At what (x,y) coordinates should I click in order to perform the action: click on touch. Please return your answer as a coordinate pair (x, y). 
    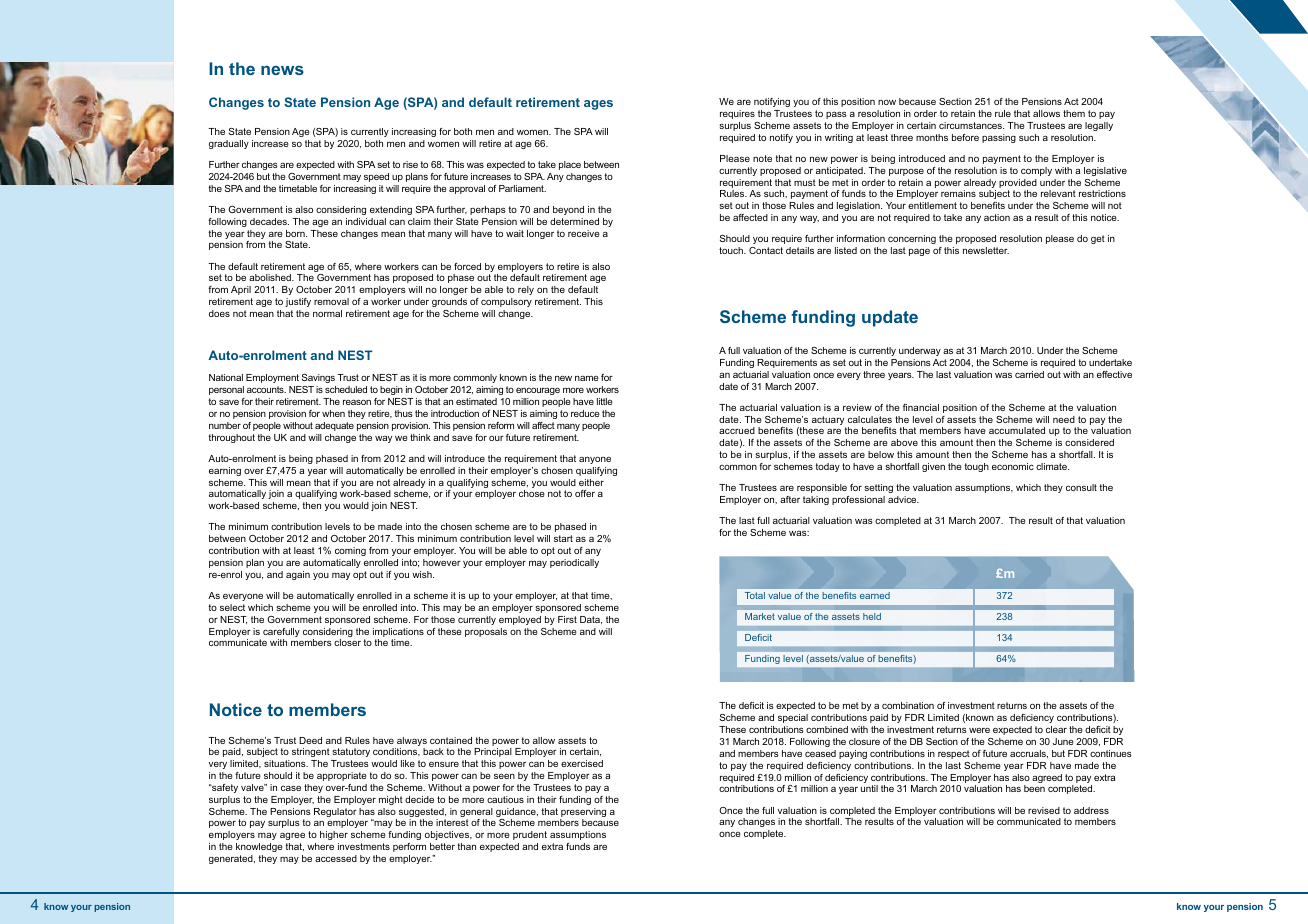
    Looking at the image, I should click on (732, 250).
